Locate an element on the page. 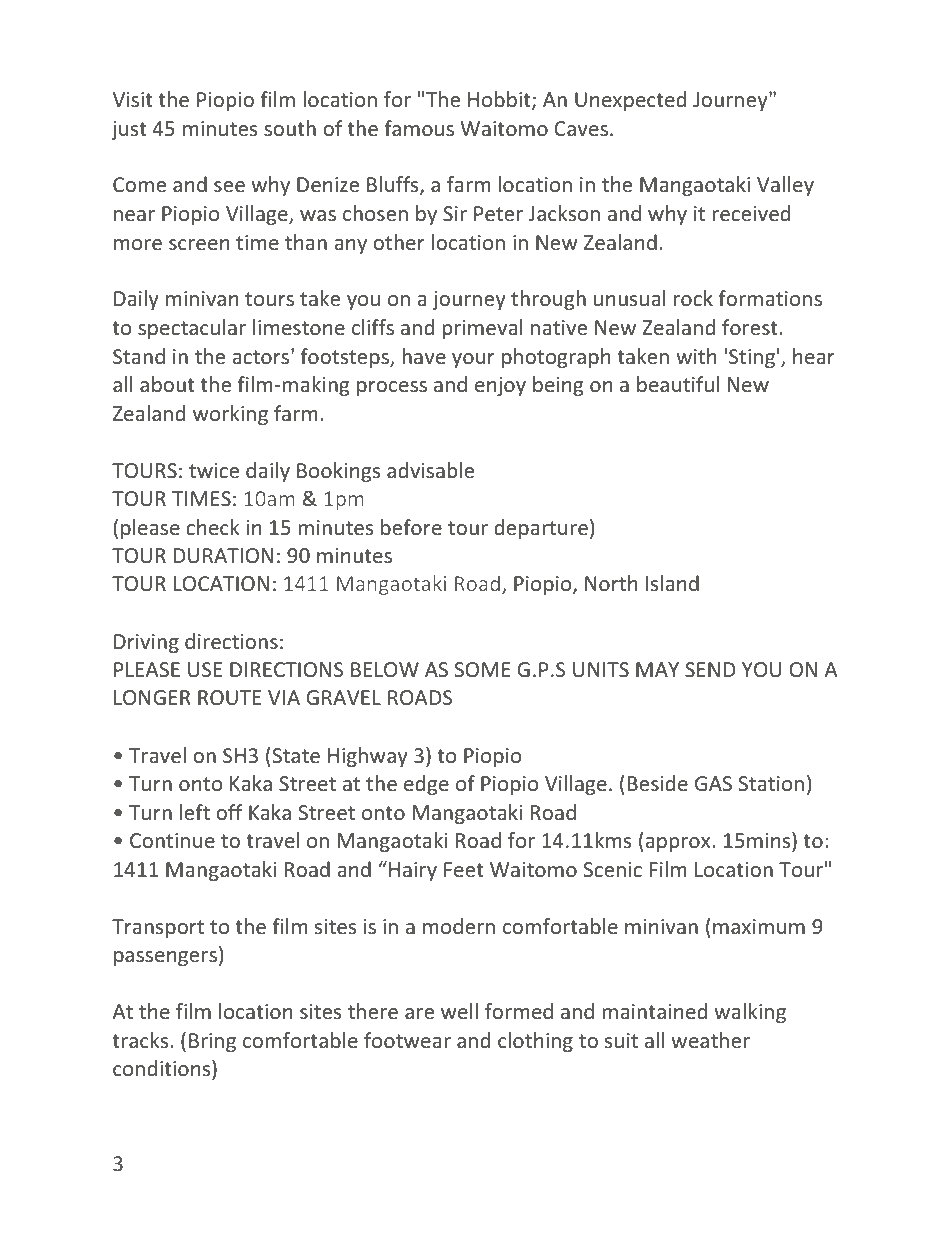 The width and height of the document is (952, 1233). working is located at coordinates (230, 415).
